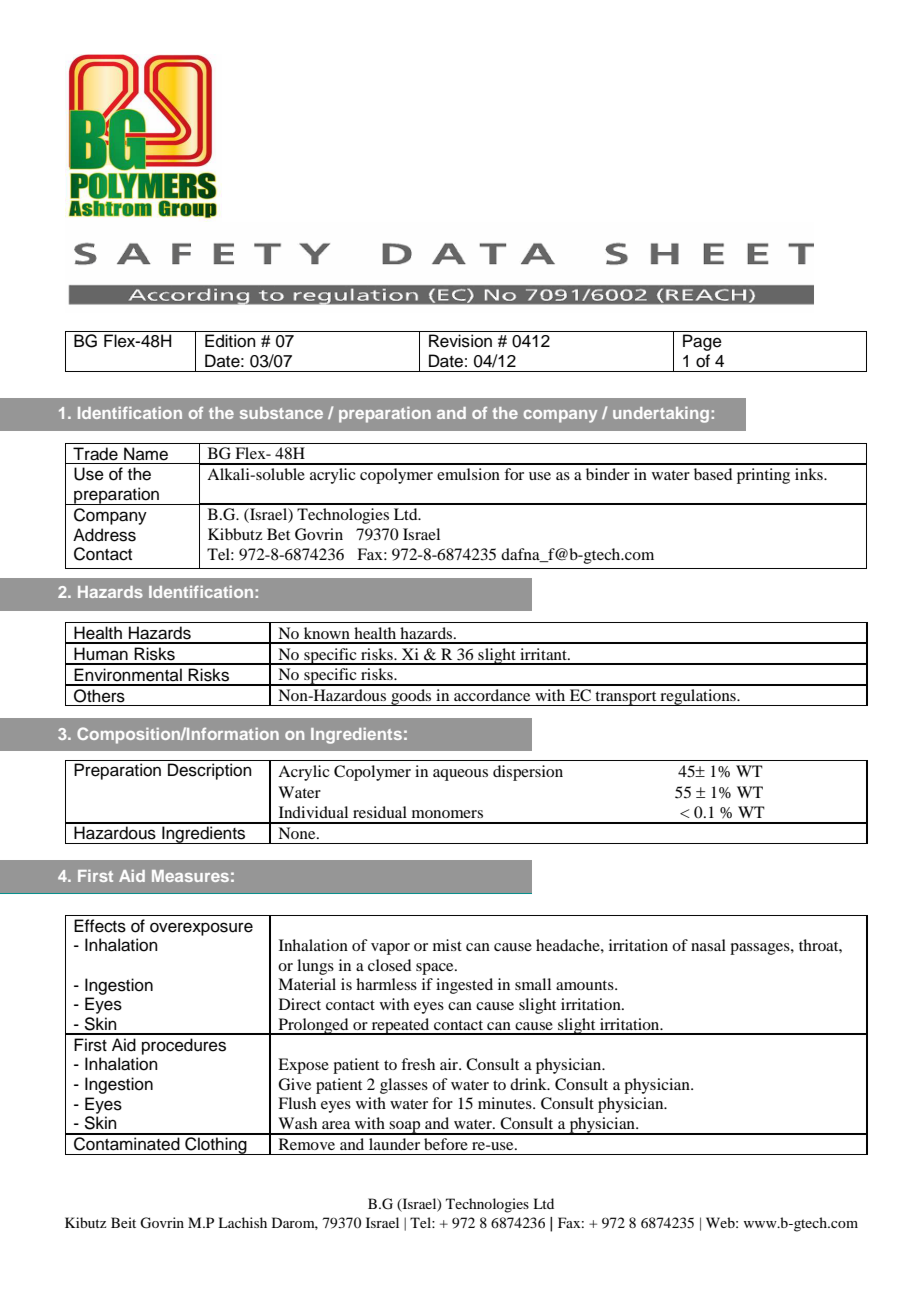 The width and height of the screenshot is (924, 1308). Describe the element at coordinates (235, 534) in the screenshot. I see `Kibbutz` at that location.
